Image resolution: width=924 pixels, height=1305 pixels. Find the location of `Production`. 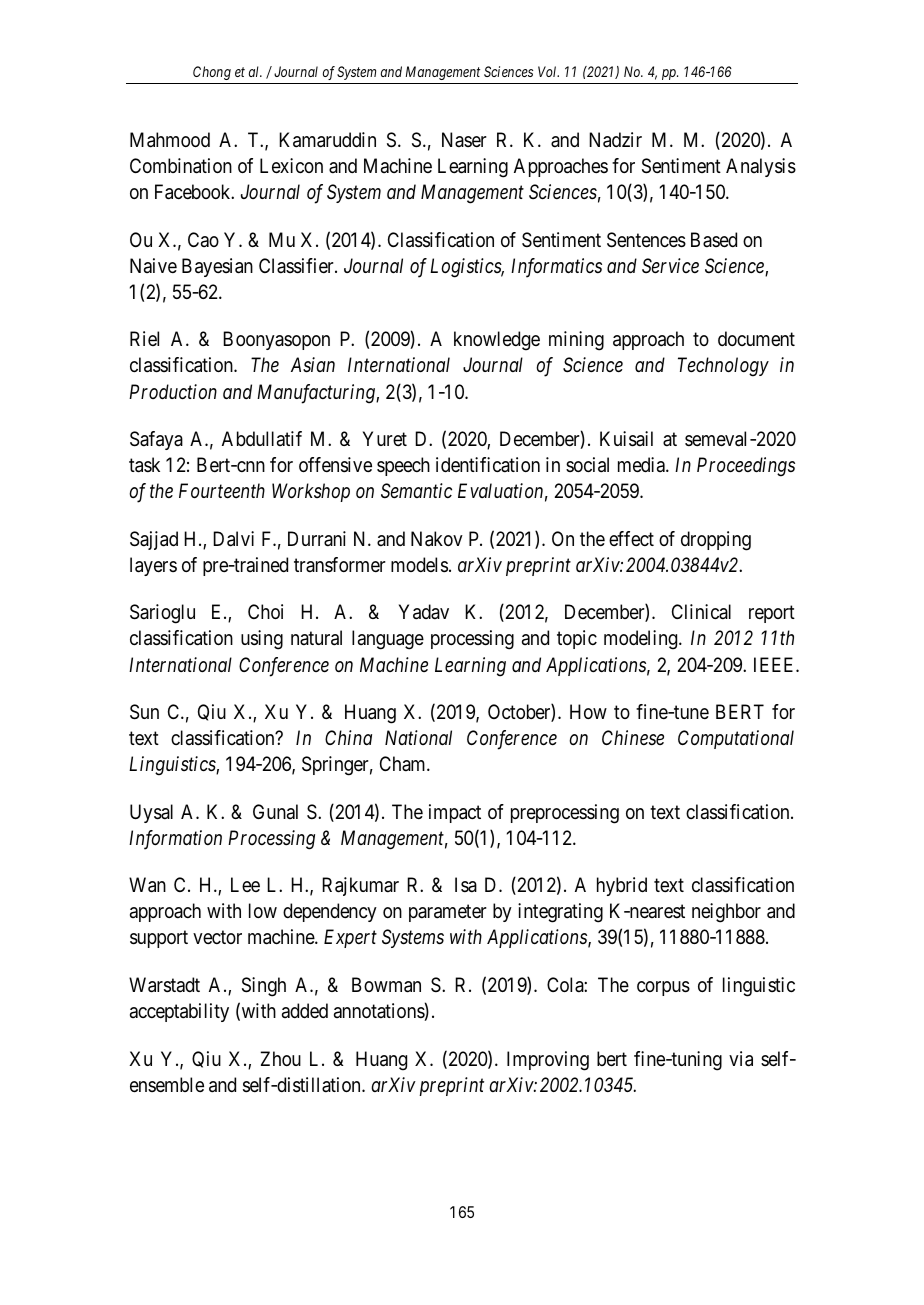

Production is located at coordinates (173, 391).
